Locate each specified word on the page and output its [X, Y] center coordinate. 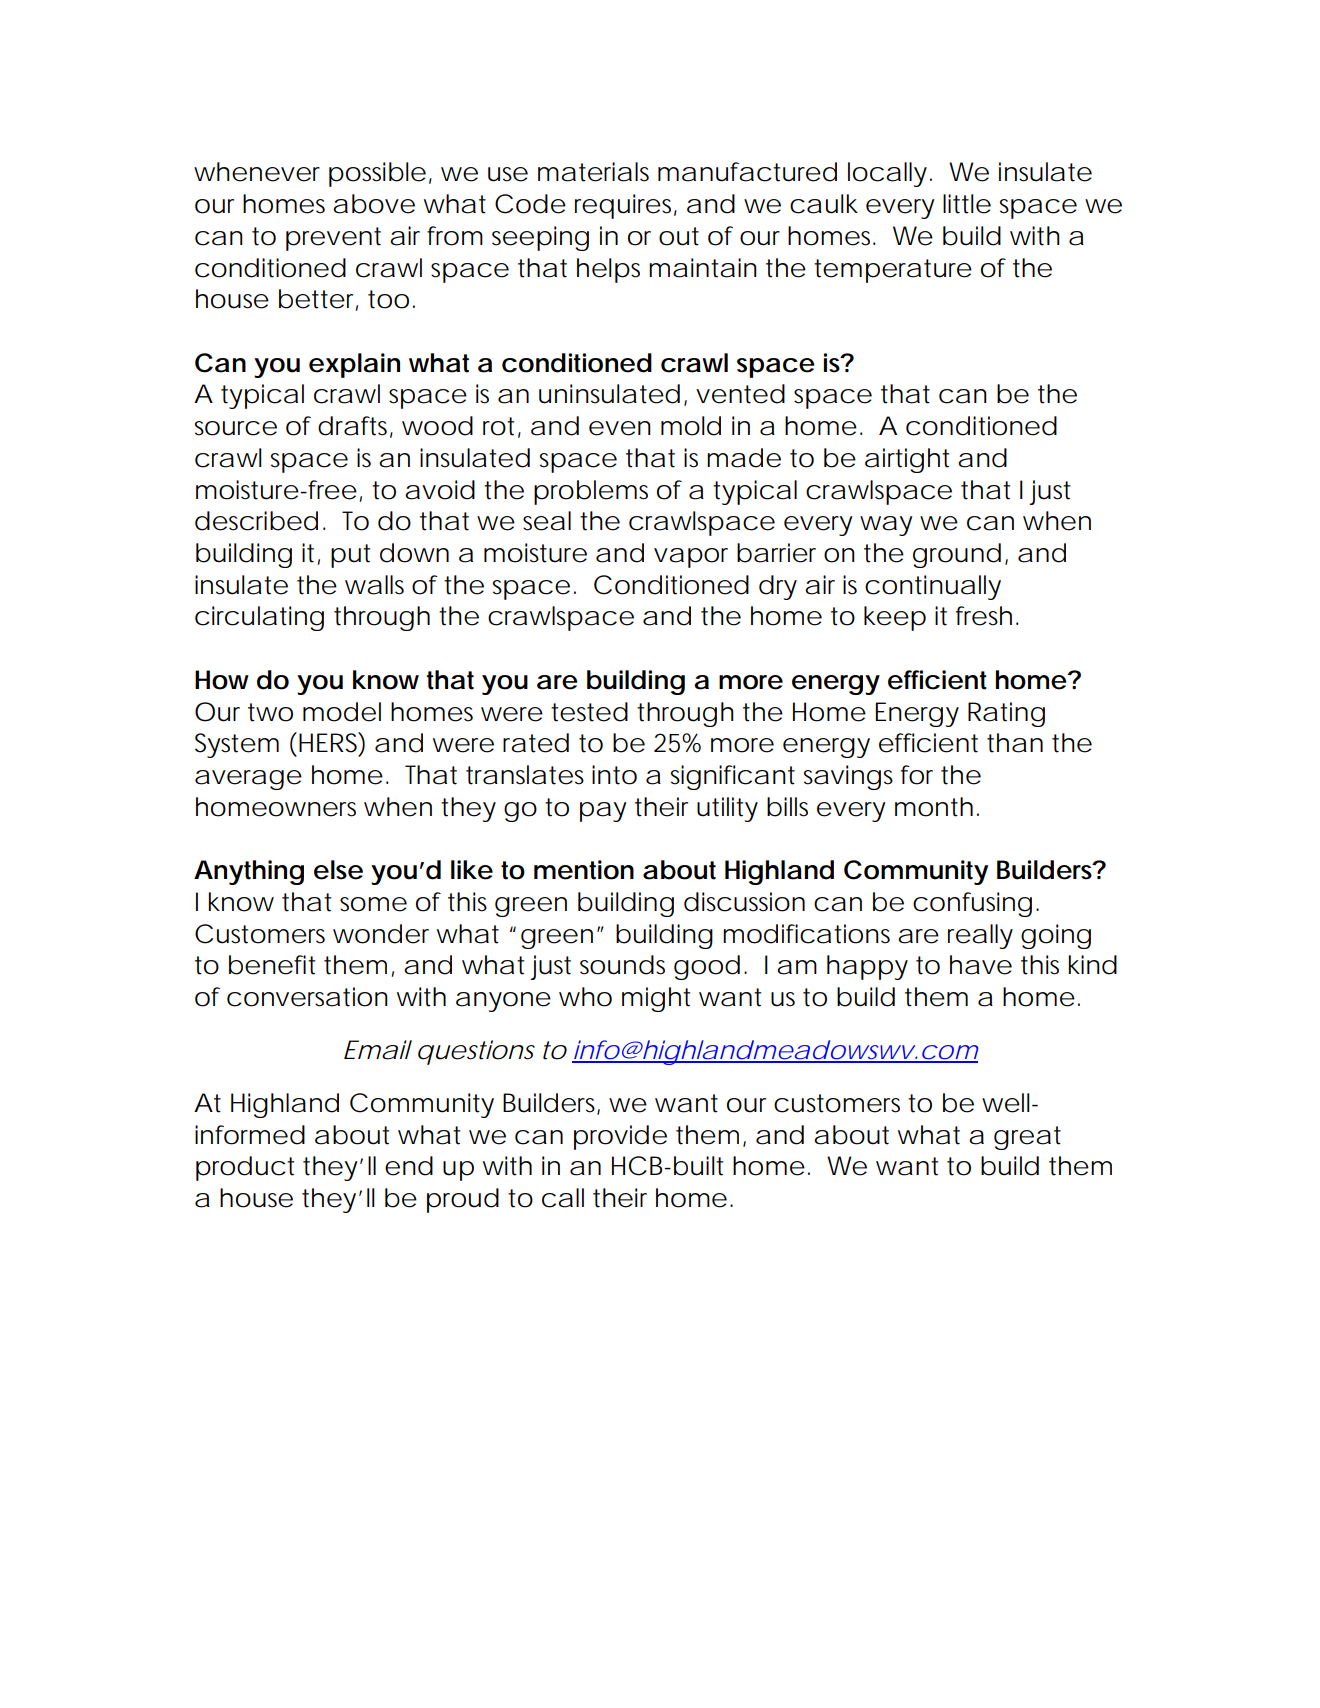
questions [476, 1052]
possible [377, 174]
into [614, 775]
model [342, 712]
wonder [381, 934]
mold [691, 426]
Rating [1006, 714]
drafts [355, 427]
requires [626, 206]
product [245, 1168]
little [967, 204]
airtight [907, 460]
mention [584, 870]
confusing [972, 904]
